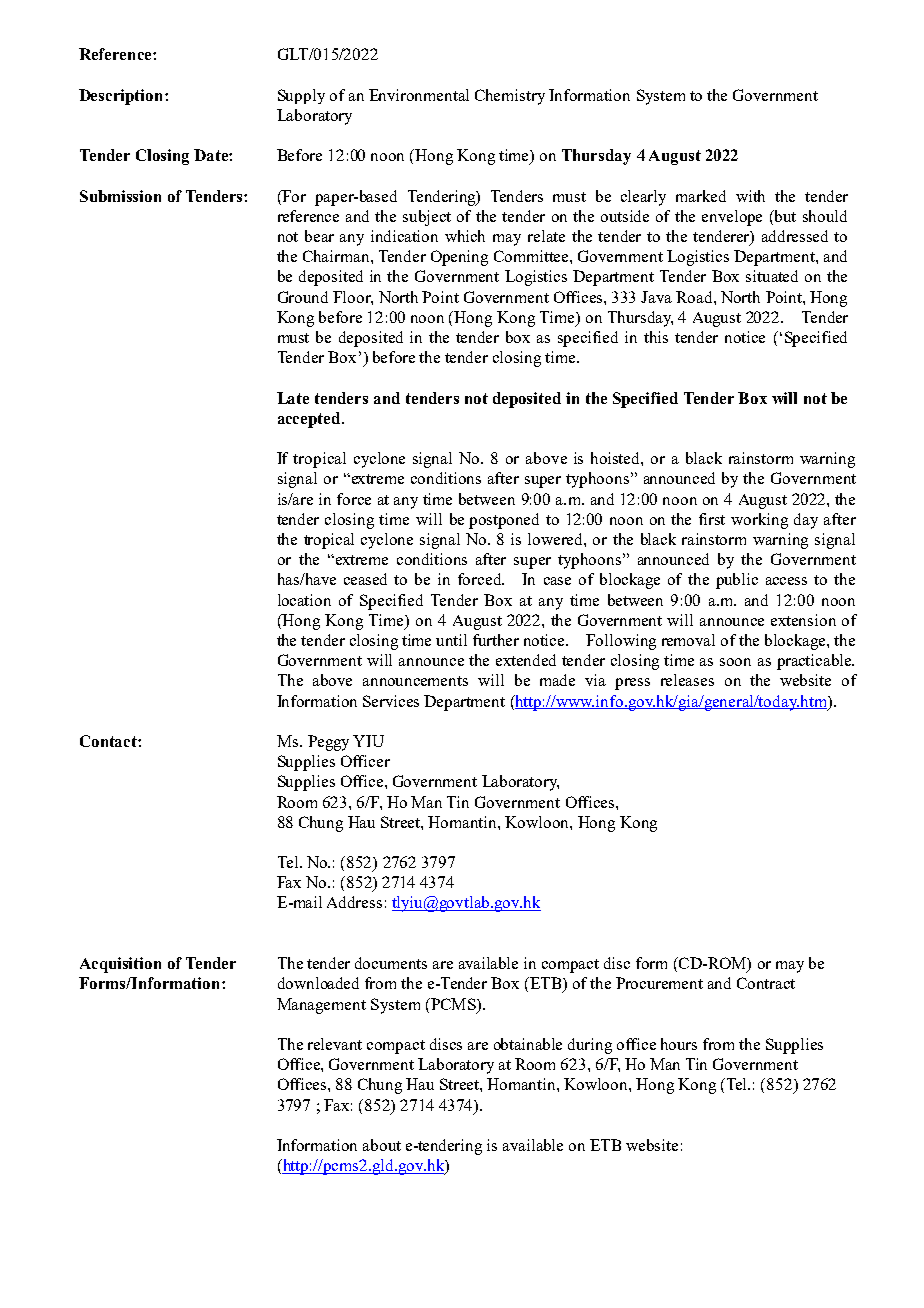 The height and width of the page is (1308, 924). Describe the element at coordinates (310, 420) in the page. I see `accepted` at that location.
